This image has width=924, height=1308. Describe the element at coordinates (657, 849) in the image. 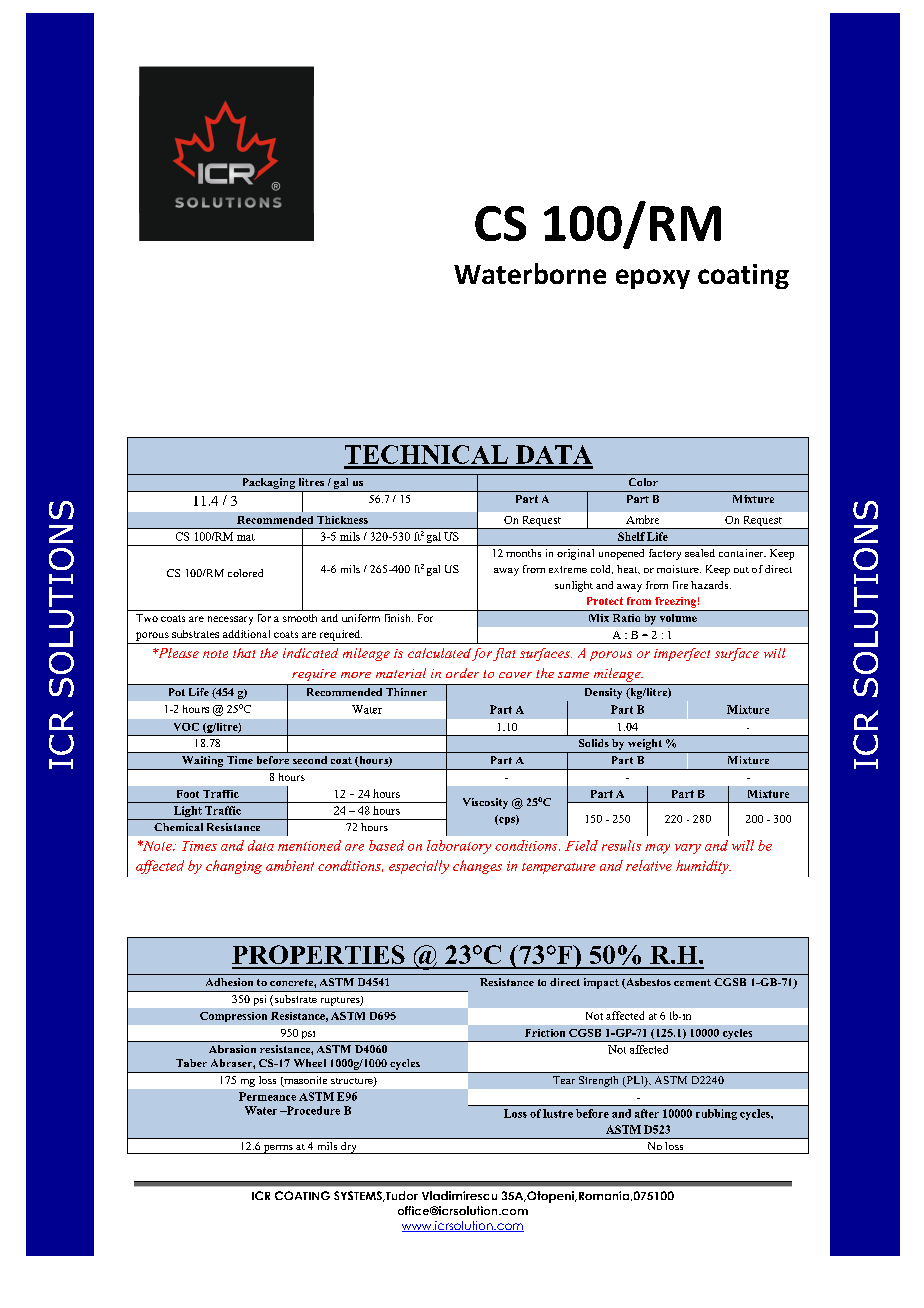

I see `may` at that location.
